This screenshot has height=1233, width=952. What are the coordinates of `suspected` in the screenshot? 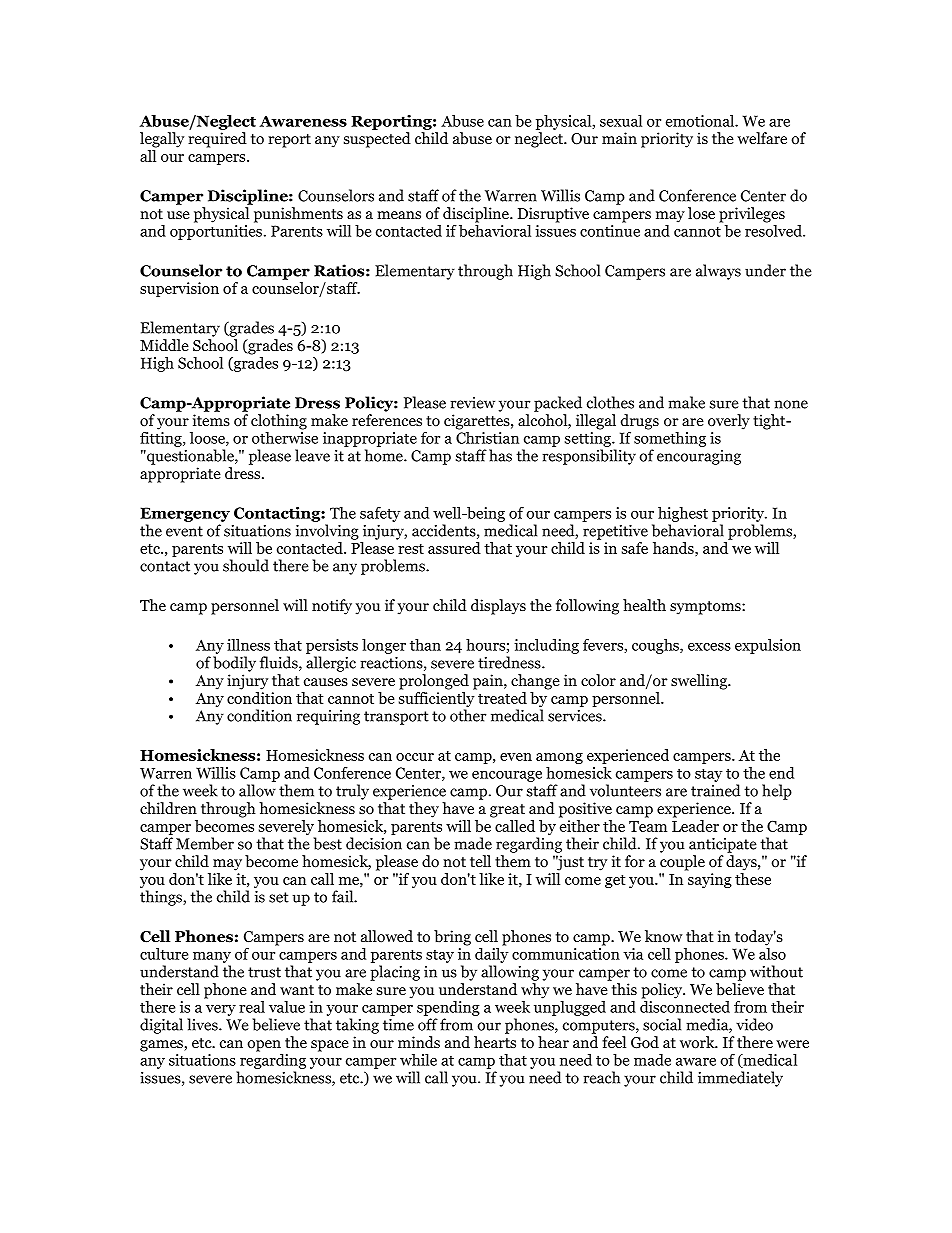 It's located at (377, 140).
